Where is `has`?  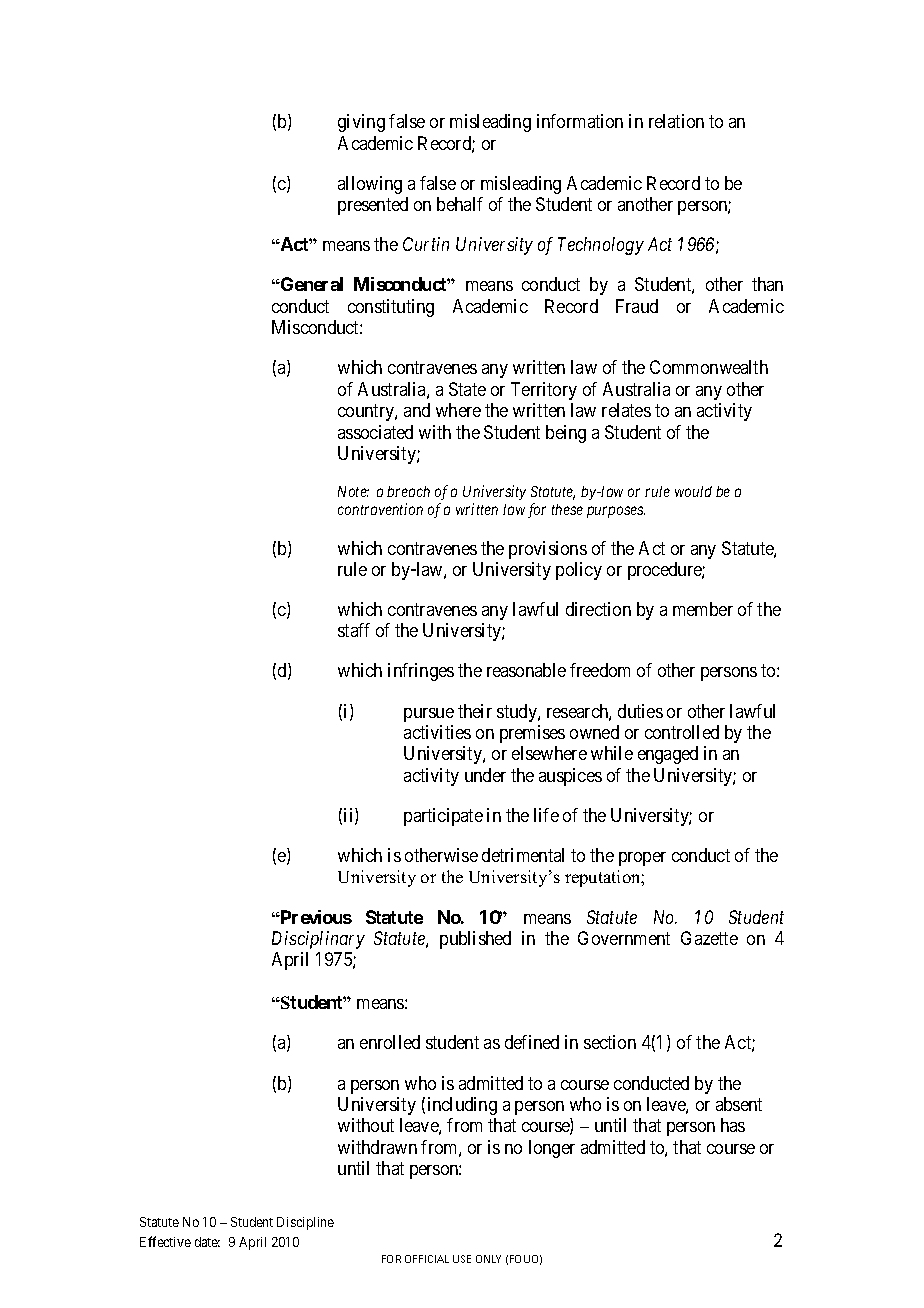
has is located at coordinates (733, 1125).
